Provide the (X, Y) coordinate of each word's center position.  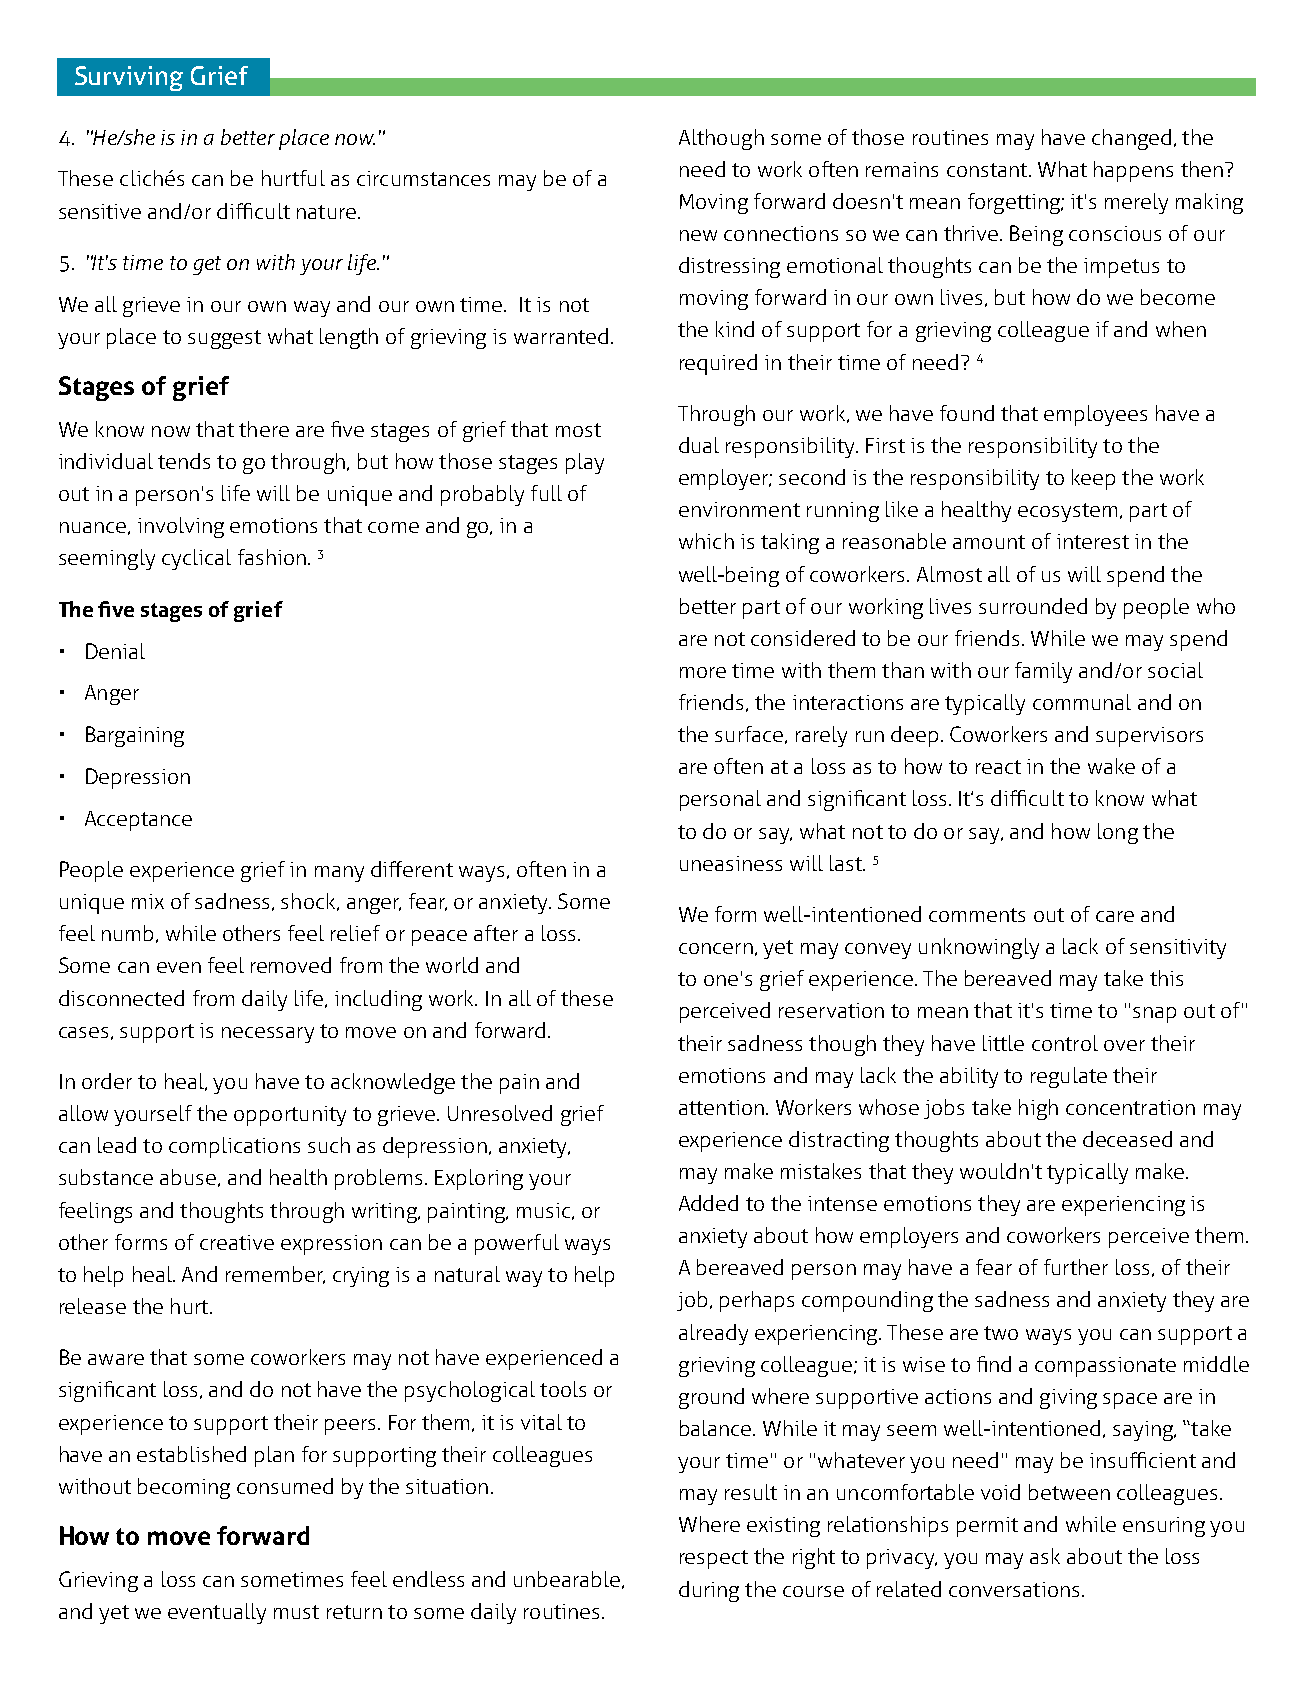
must (296, 1612)
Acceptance (138, 821)
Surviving (129, 78)
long (1118, 833)
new (698, 235)
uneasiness (731, 863)
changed (1131, 139)
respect (714, 1559)
